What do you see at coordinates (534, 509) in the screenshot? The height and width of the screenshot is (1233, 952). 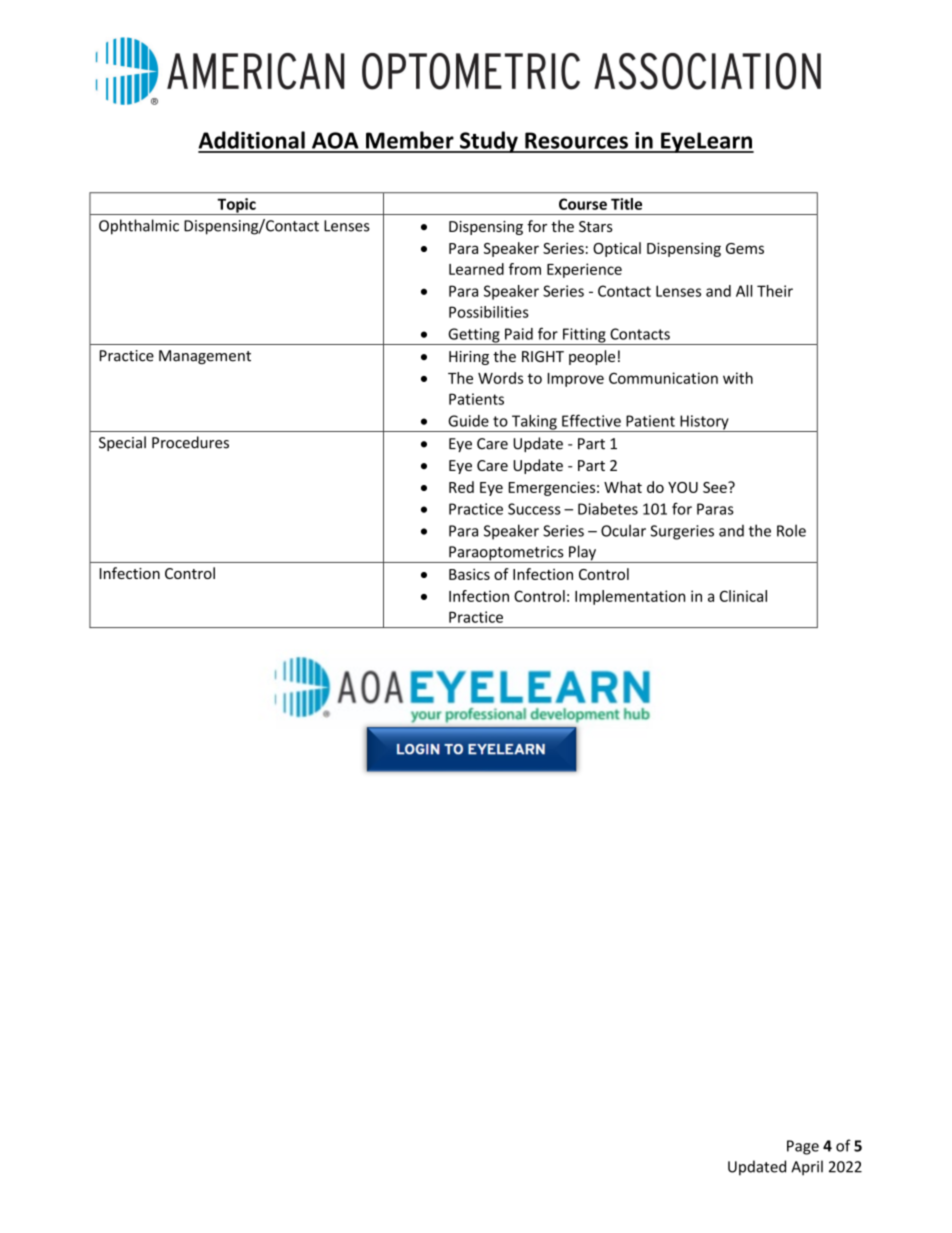 I see `Success` at bounding box center [534, 509].
